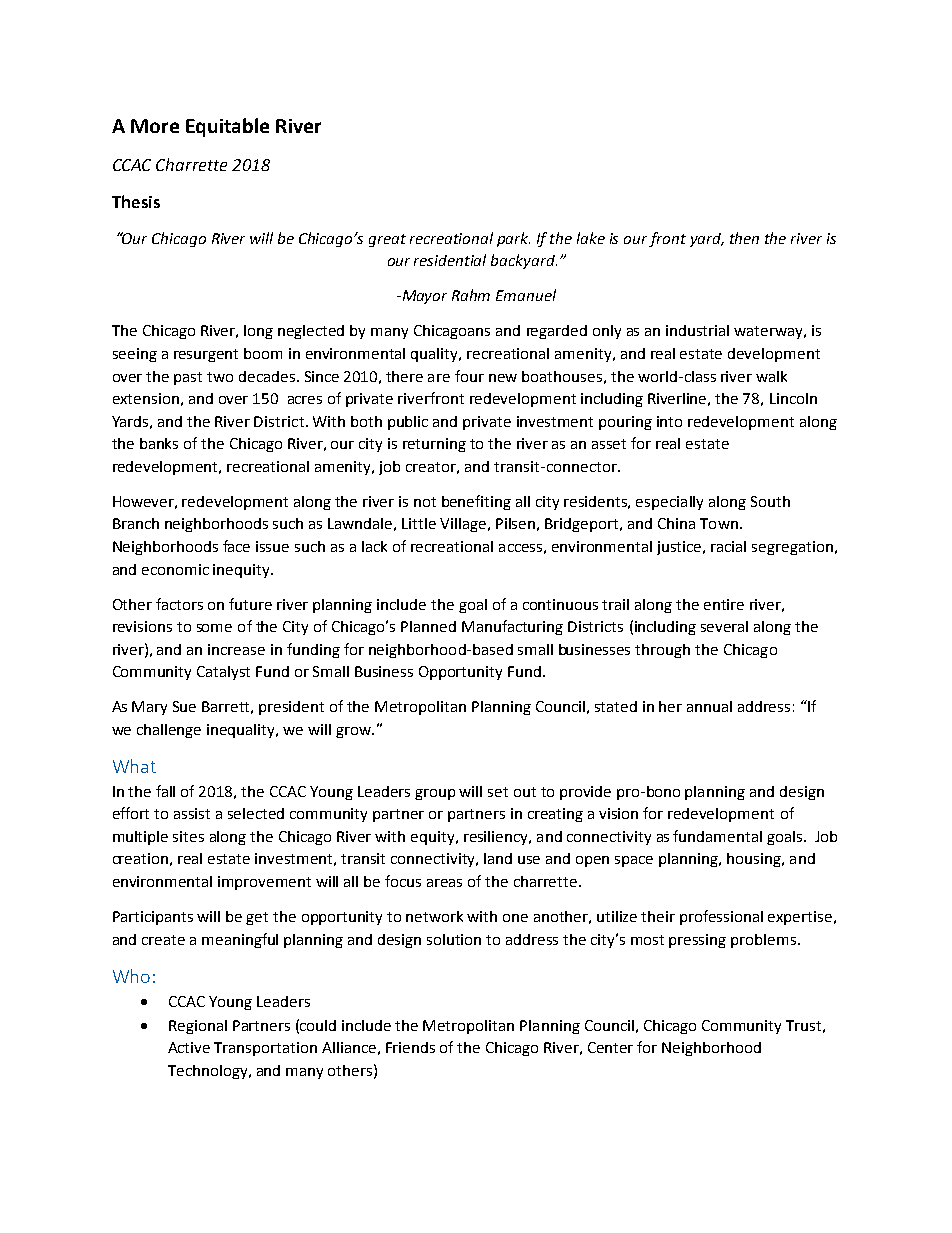  What do you see at coordinates (227, 127) in the image?
I see `Equitable` at bounding box center [227, 127].
